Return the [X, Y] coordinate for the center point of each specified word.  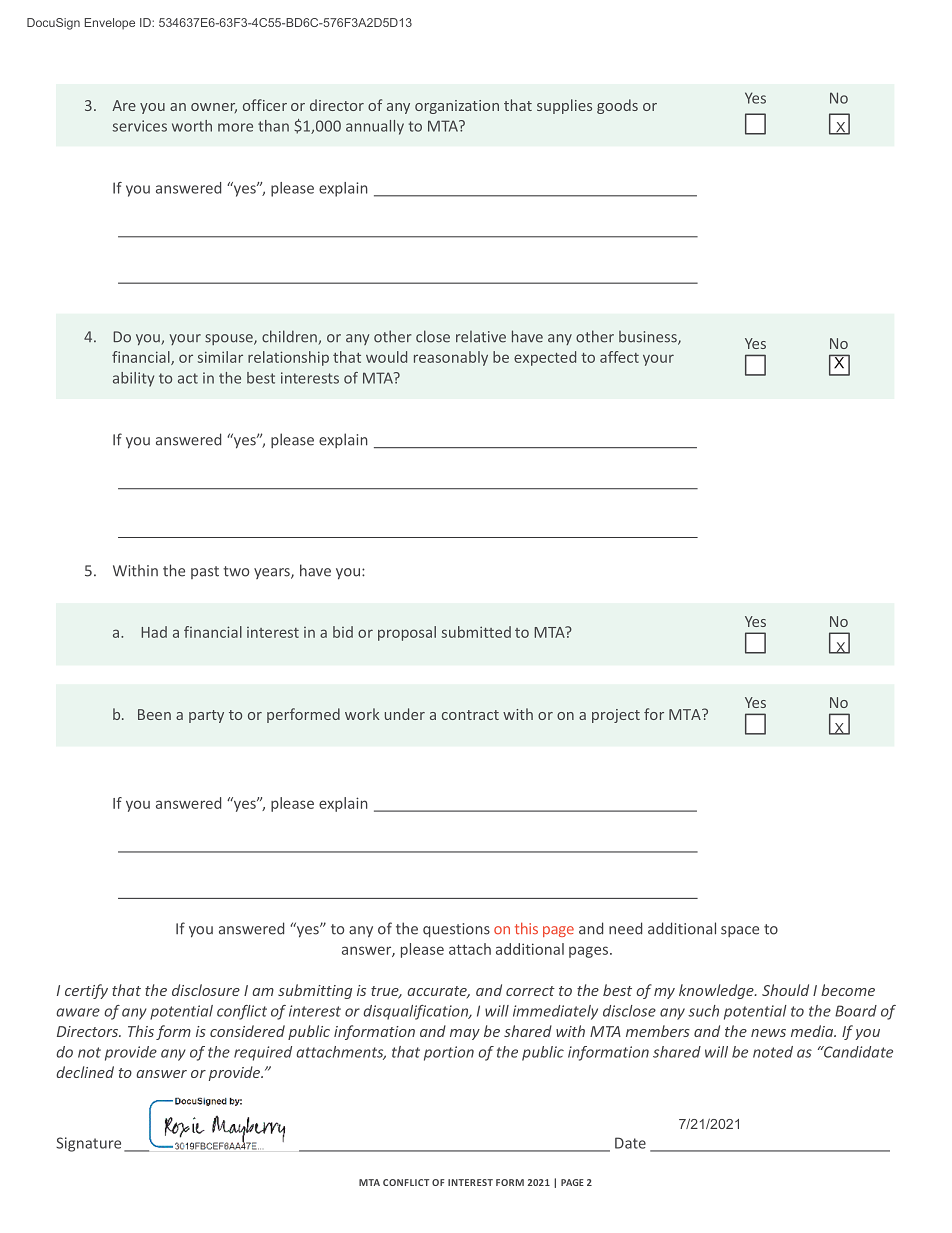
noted [773, 1052]
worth [192, 126]
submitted [476, 632]
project [616, 716]
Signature [88, 1144]
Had [154, 632]
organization [457, 107]
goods [617, 106]
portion [449, 1053]
